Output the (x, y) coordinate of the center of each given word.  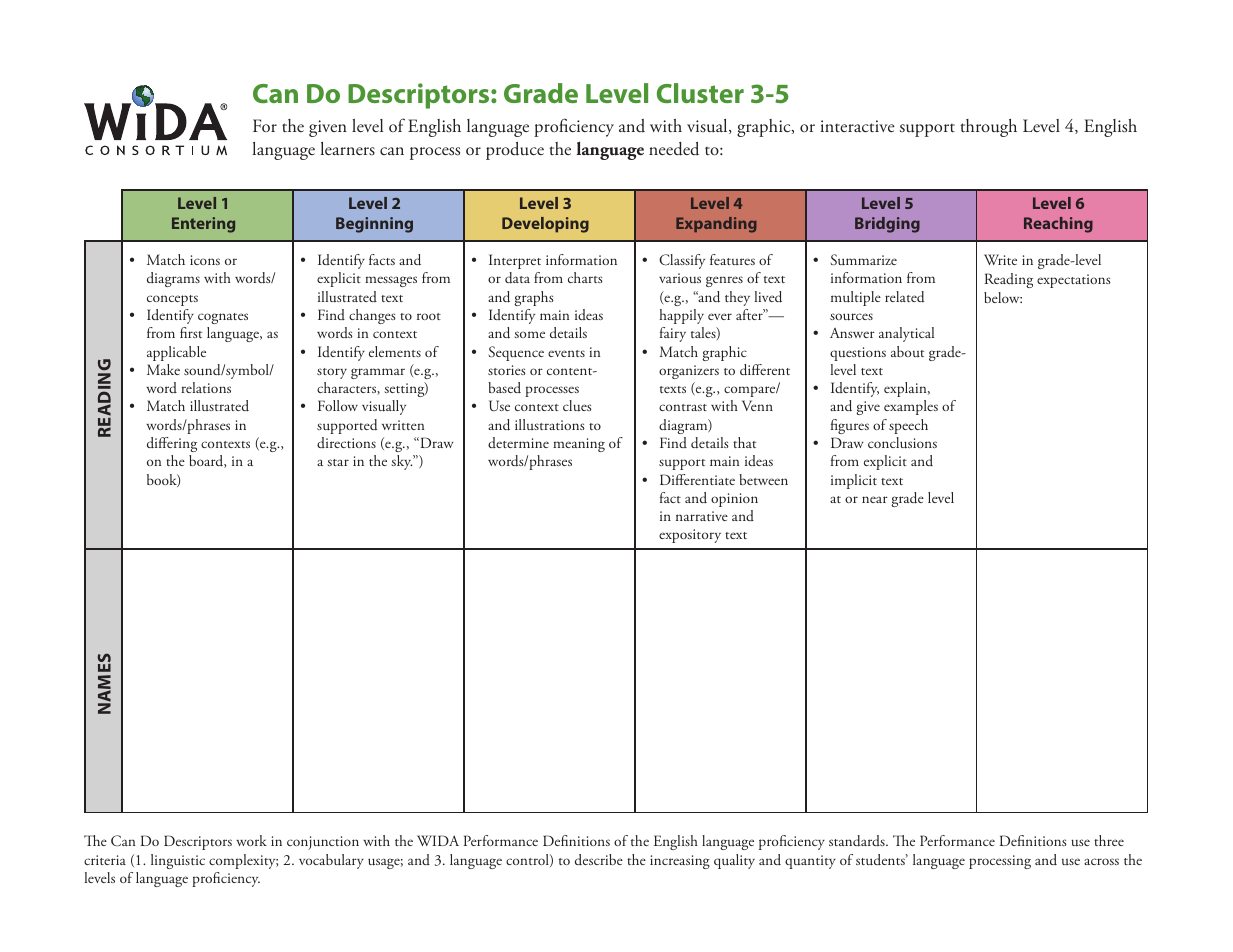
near (875, 499)
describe (599, 859)
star (338, 462)
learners (348, 149)
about (907, 351)
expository (690, 536)
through (988, 128)
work (251, 840)
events (566, 353)
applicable (176, 353)
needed (674, 149)
